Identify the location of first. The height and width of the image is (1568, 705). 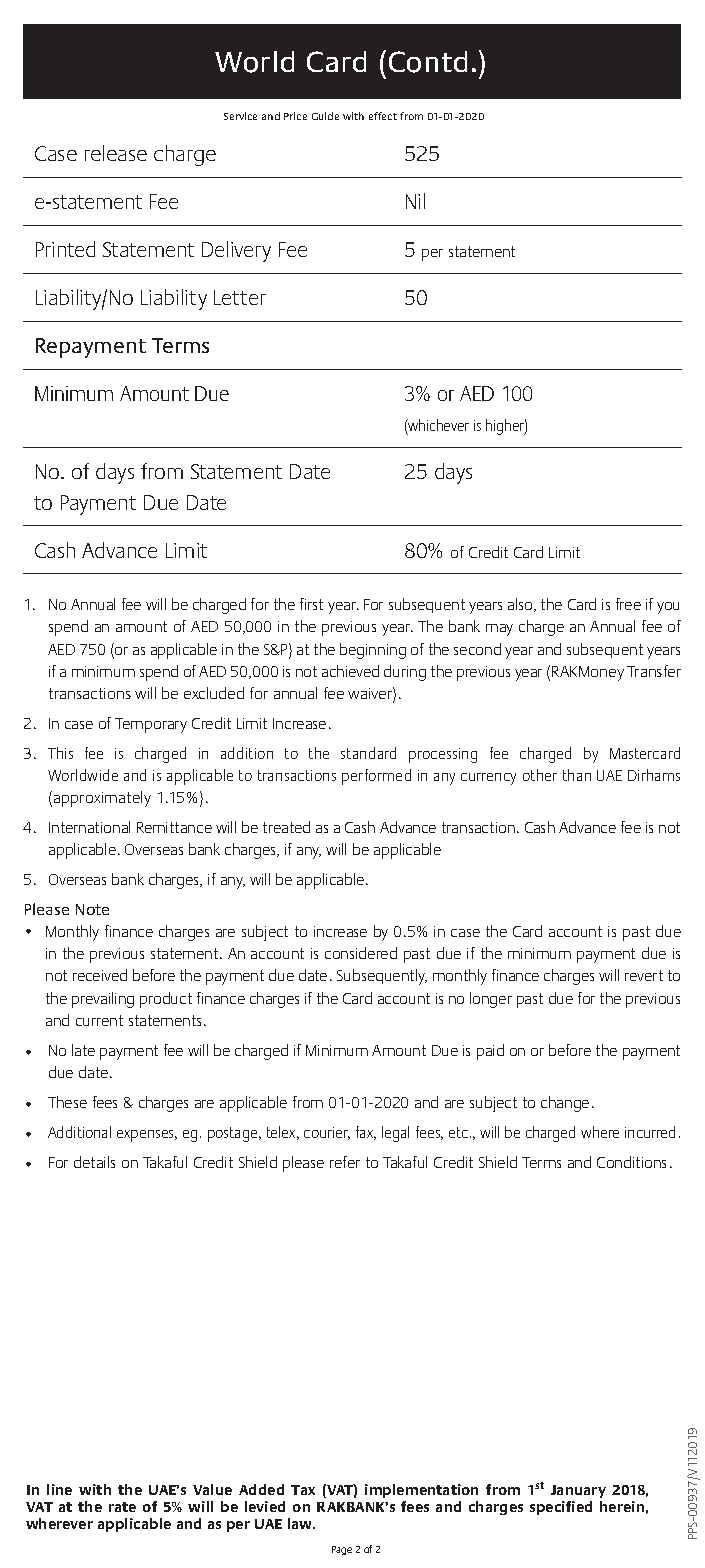
(311, 604).
